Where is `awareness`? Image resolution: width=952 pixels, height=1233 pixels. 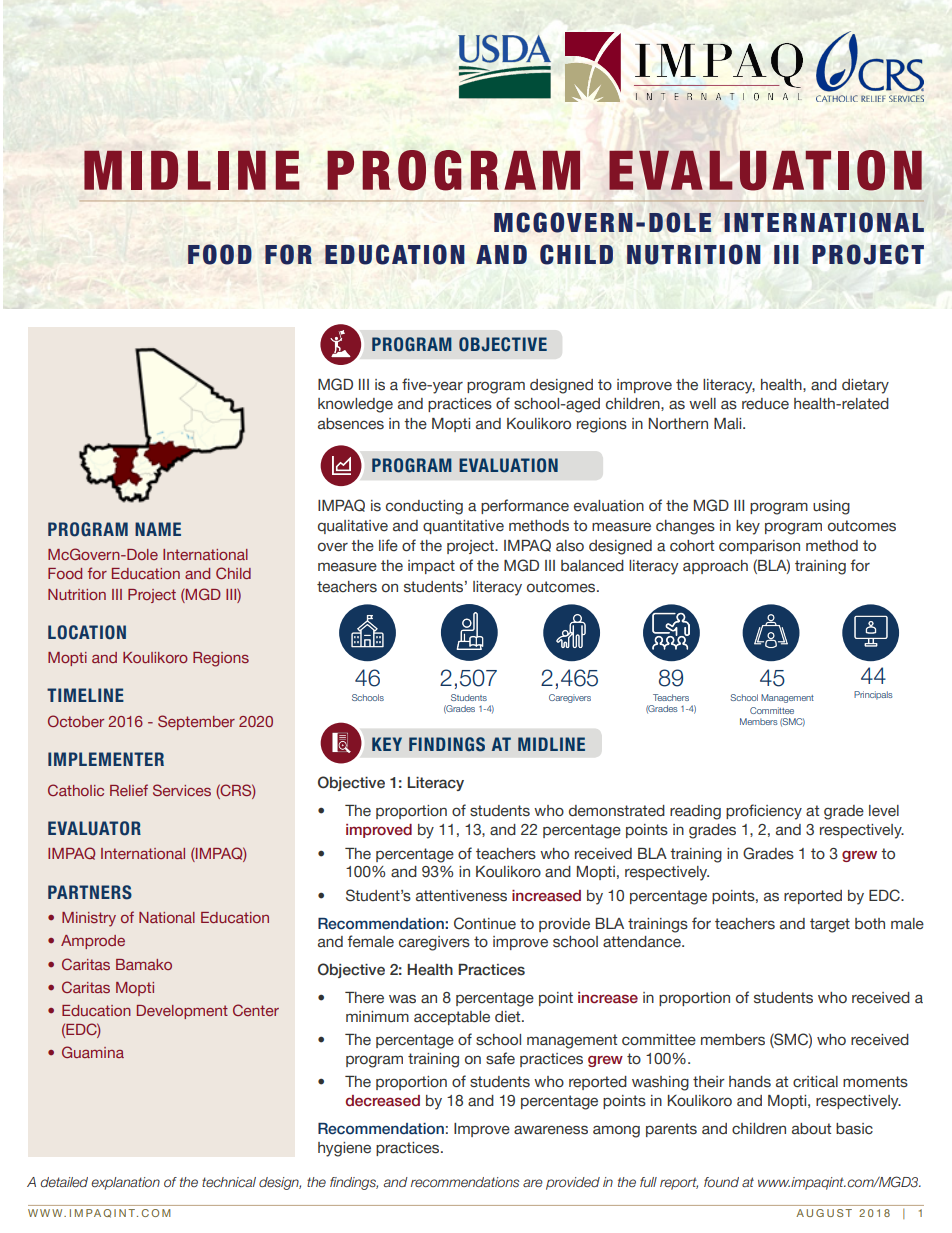 awareness is located at coordinates (551, 1130).
